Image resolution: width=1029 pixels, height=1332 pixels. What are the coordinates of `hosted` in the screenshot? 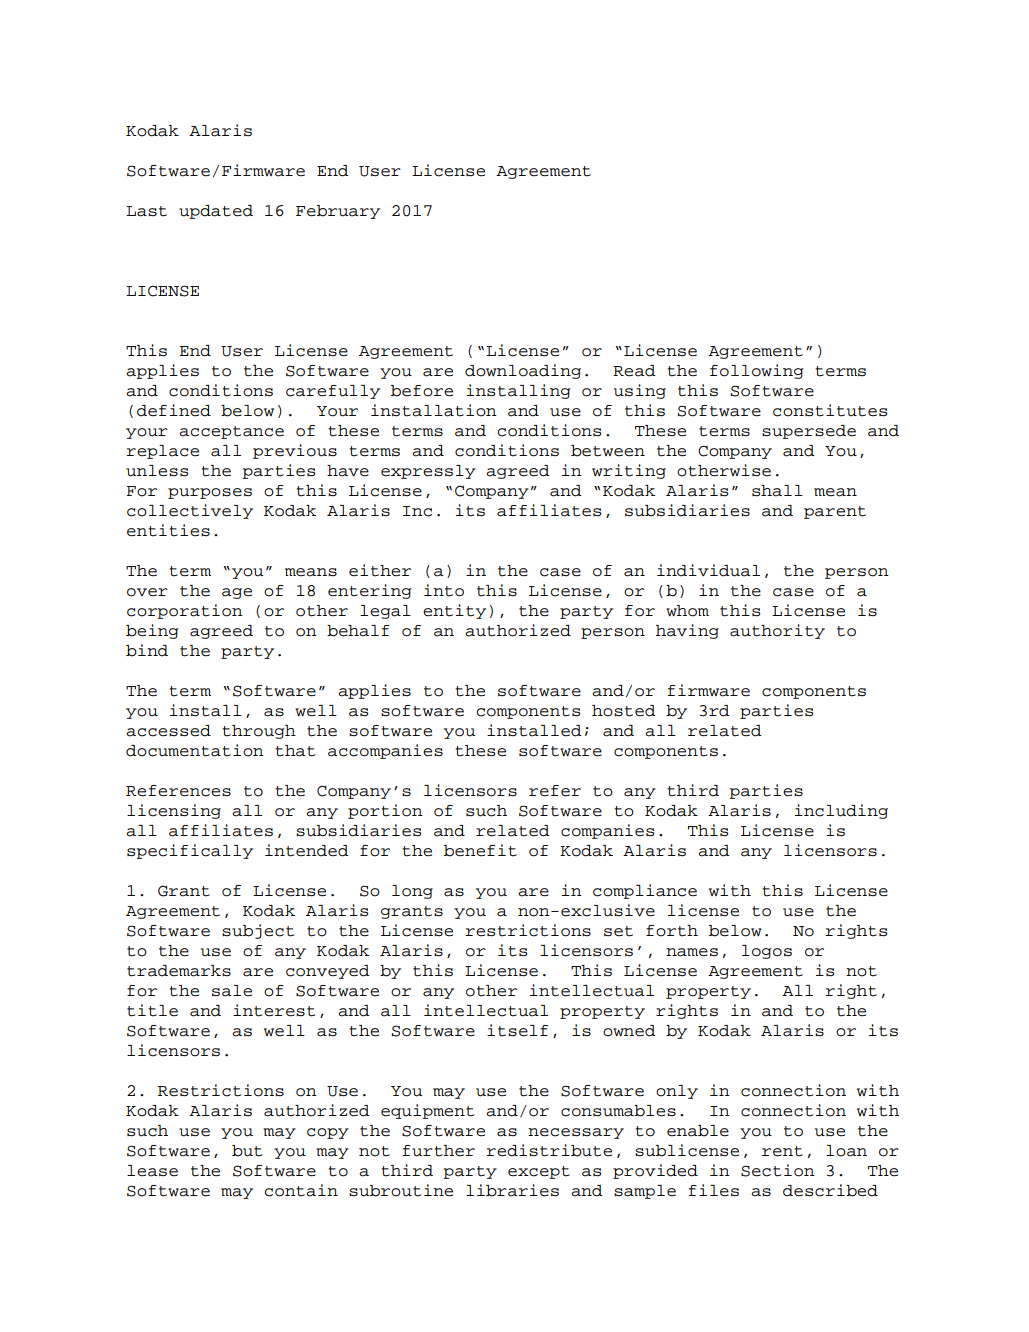 It's located at (624, 711).
